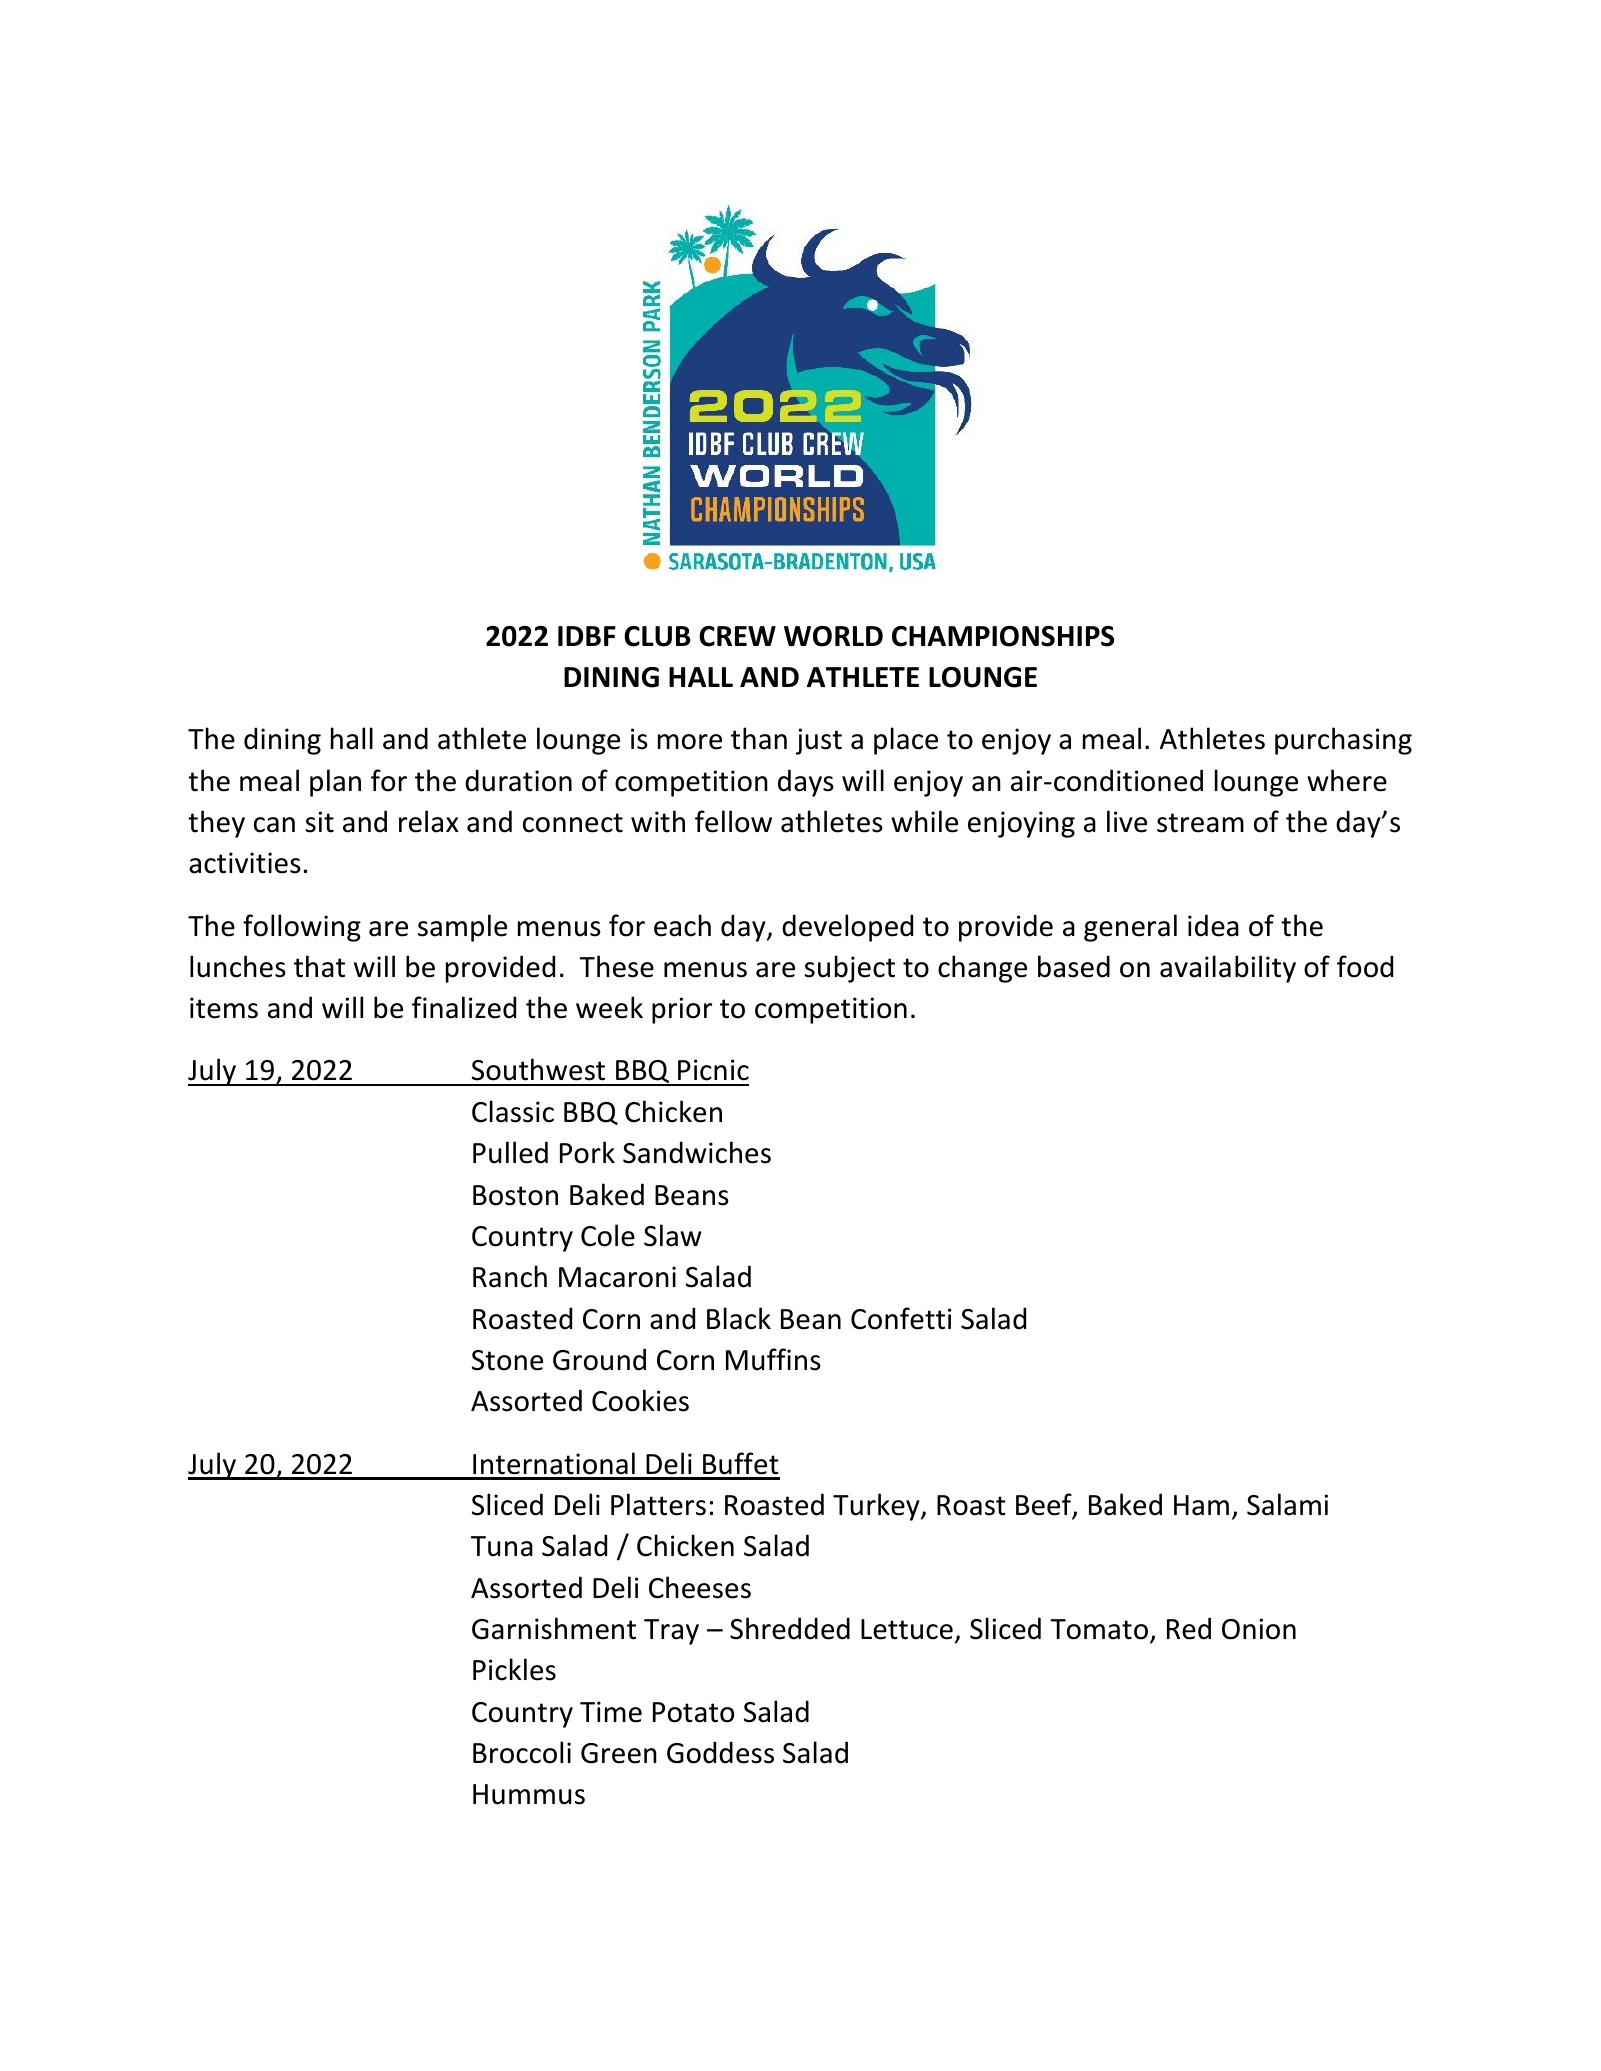 This screenshot has width=1601, height=2071. I want to click on plan, so click(335, 783).
